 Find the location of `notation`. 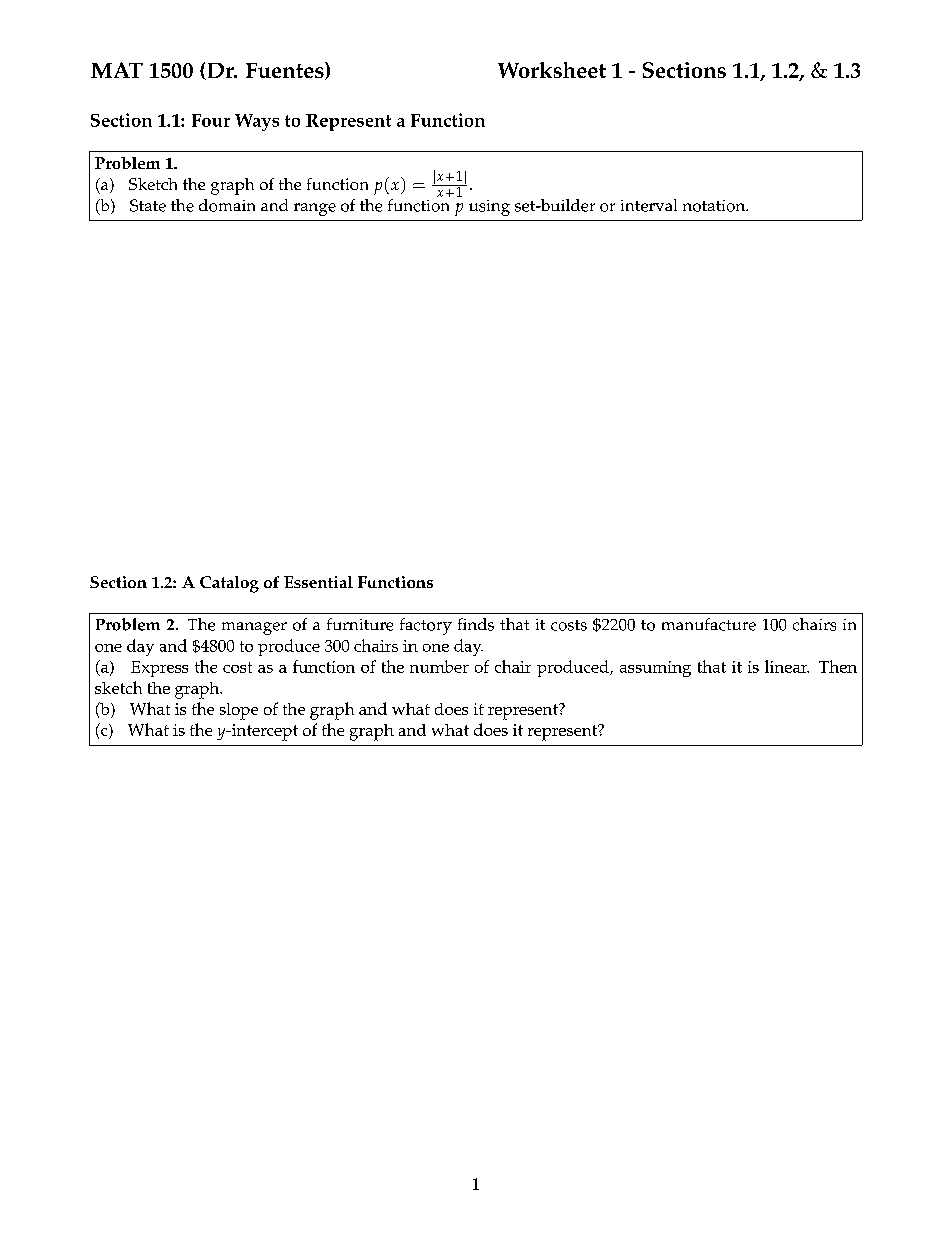

notation is located at coordinates (715, 206).
